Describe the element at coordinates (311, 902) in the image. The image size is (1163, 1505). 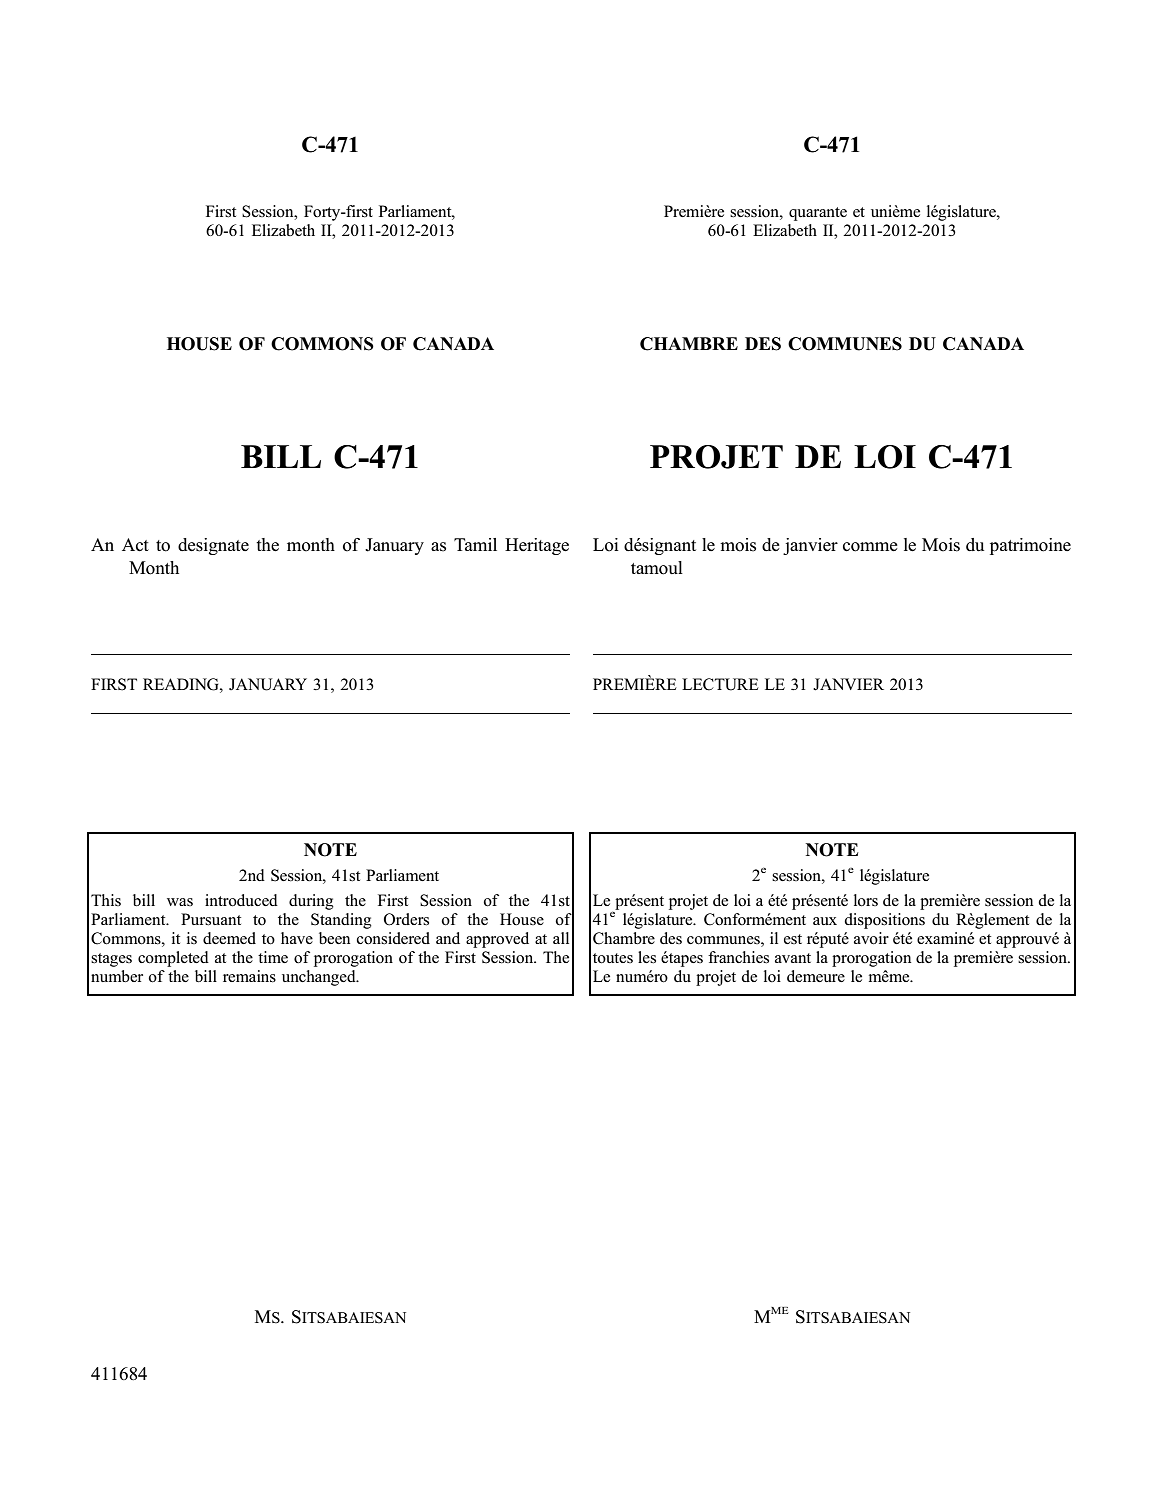
I see `during` at that location.
